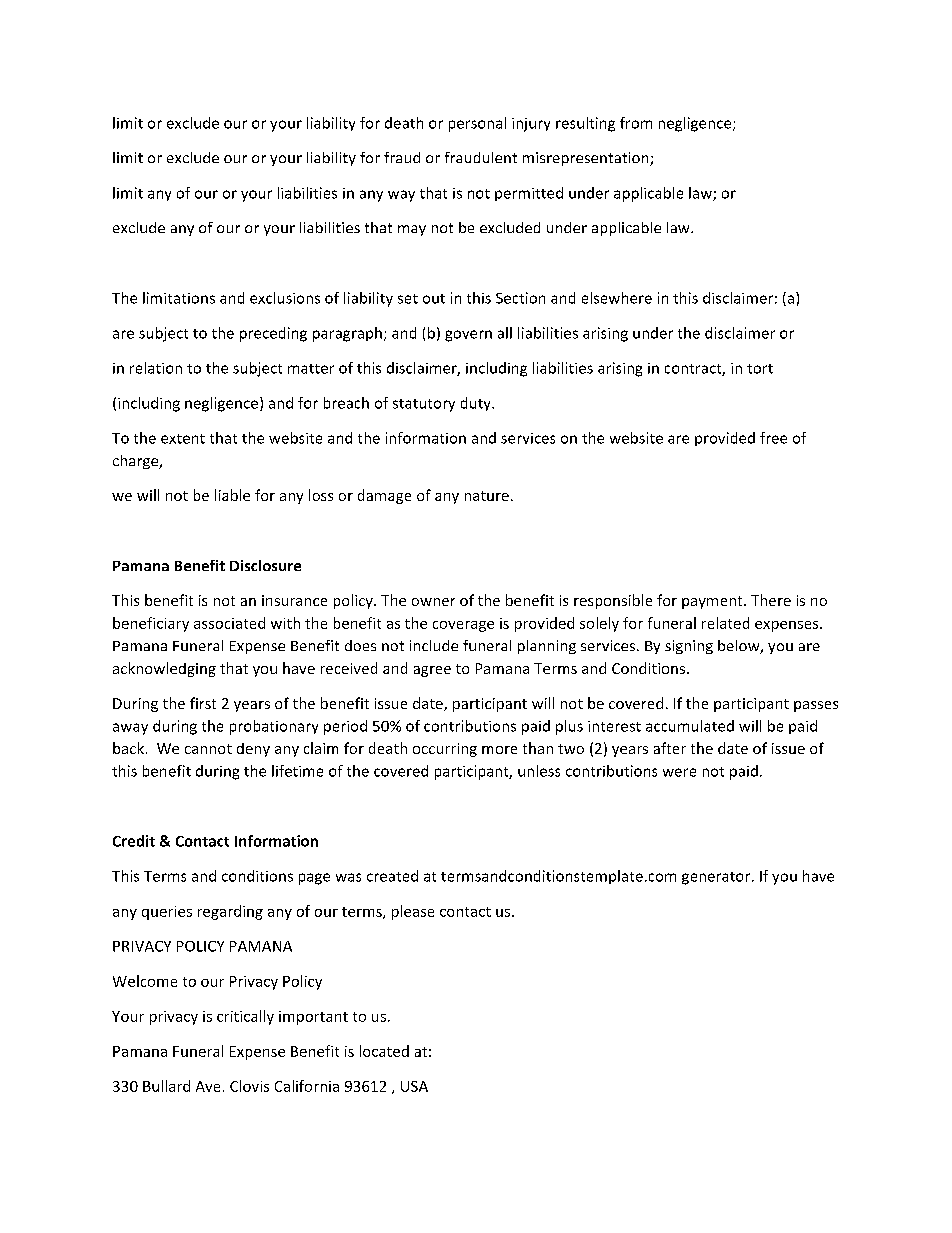  What do you see at coordinates (487, 496) in the screenshot?
I see `nature` at bounding box center [487, 496].
